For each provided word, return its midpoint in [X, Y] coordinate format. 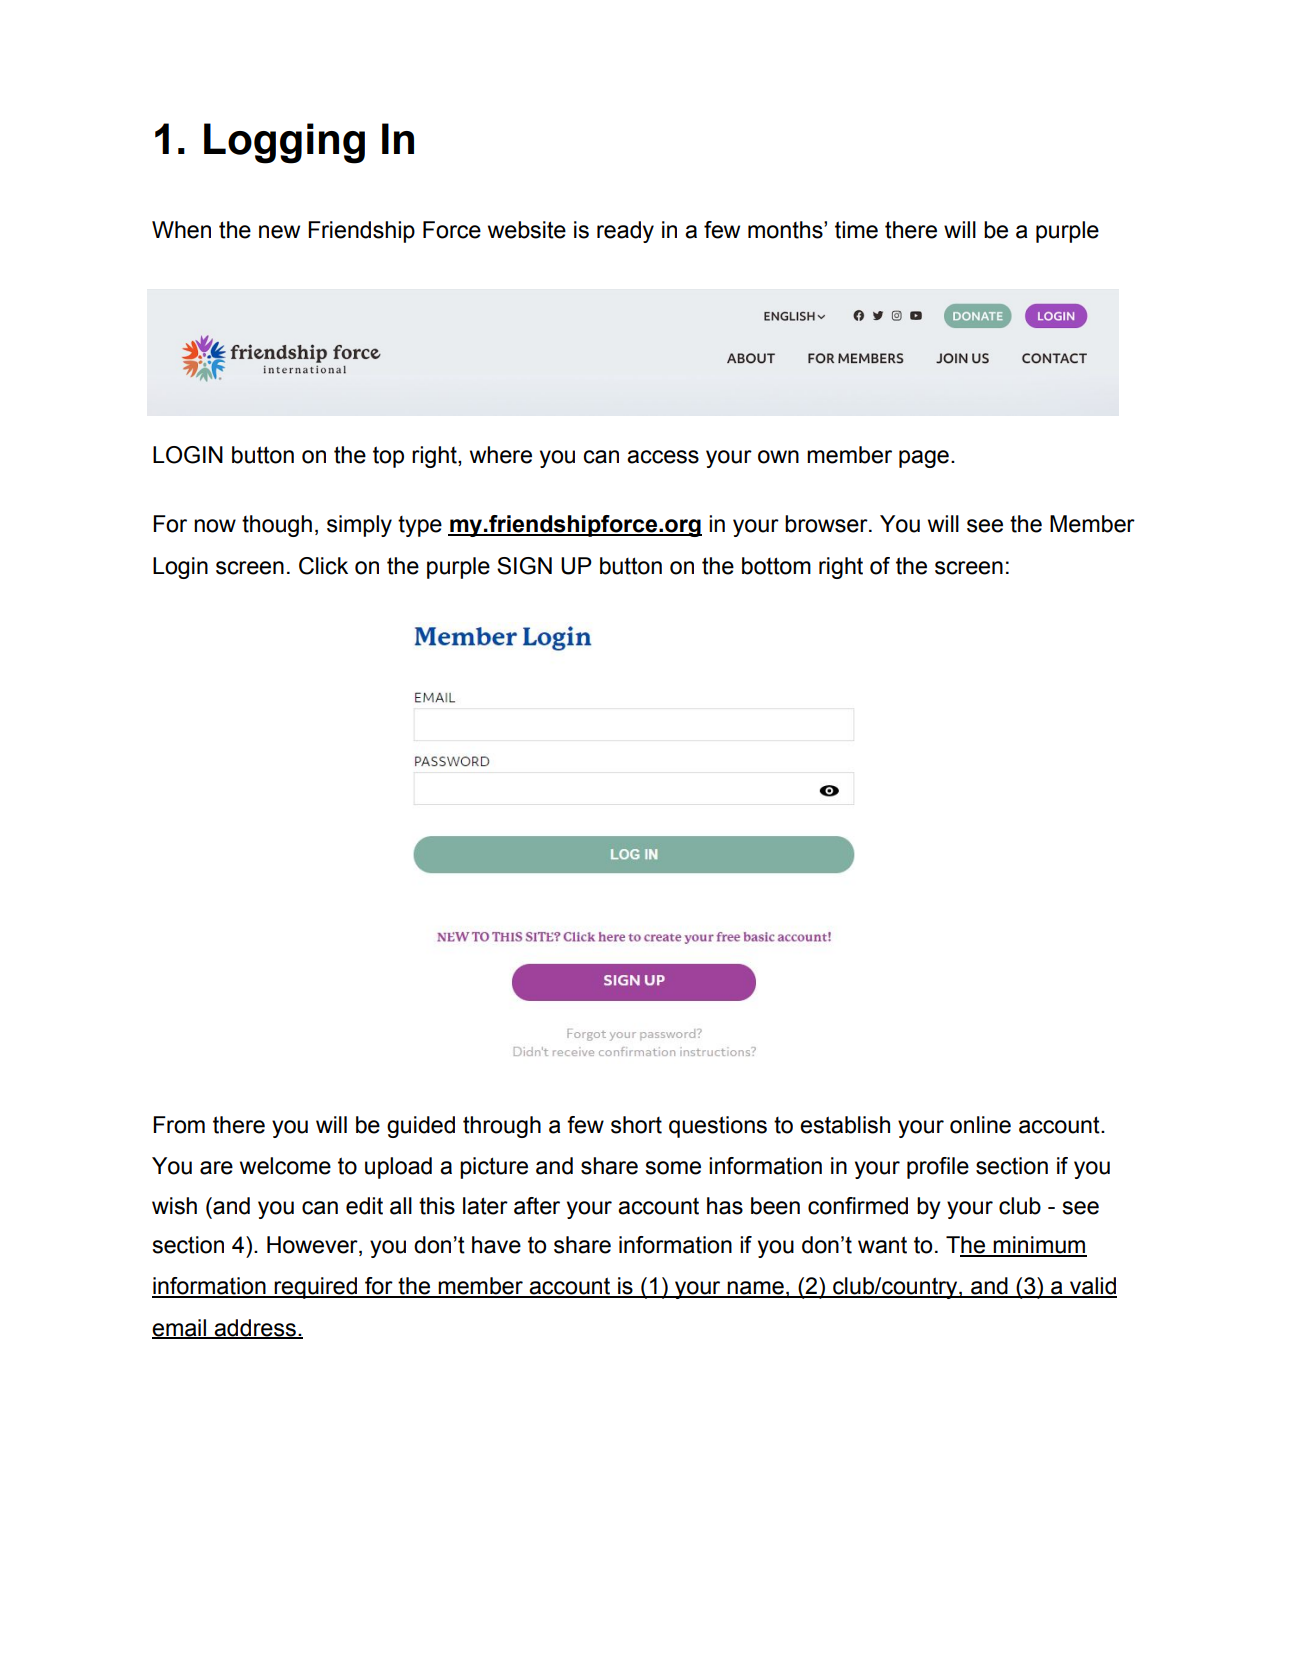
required [315, 1288]
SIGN [524, 566]
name [756, 1289]
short [636, 1125]
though [277, 526]
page [924, 459]
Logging [284, 143]
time [856, 230]
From [179, 1125]
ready [625, 232]
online [980, 1125]
